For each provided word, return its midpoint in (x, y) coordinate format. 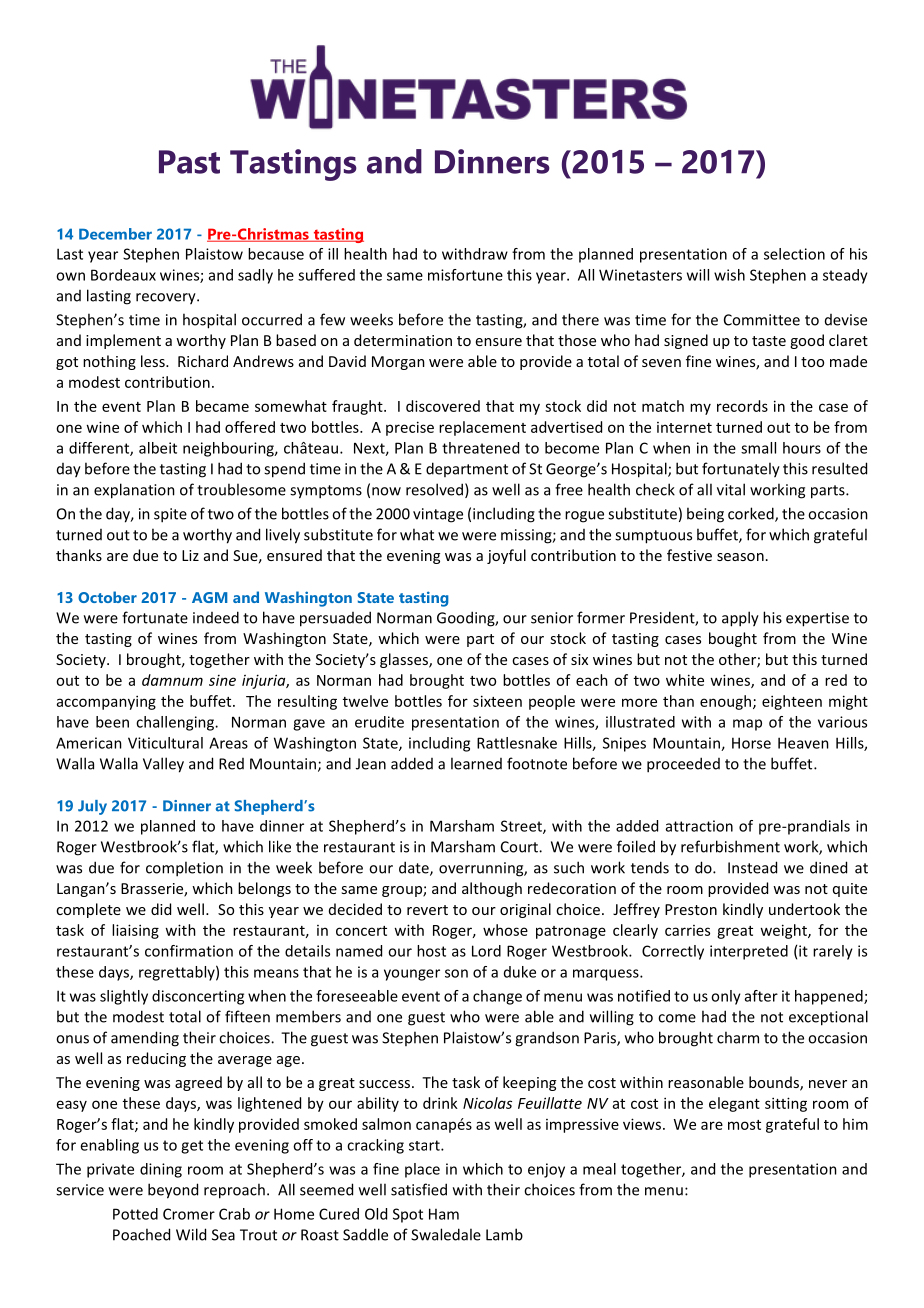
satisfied (419, 1189)
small (758, 448)
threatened (480, 448)
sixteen (497, 701)
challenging (176, 723)
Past (189, 162)
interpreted (749, 952)
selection (794, 254)
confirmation (189, 951)
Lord (486, 951)
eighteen (792, 702)
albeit (158, 448)
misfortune (465, 275)
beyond (173, 1191)
